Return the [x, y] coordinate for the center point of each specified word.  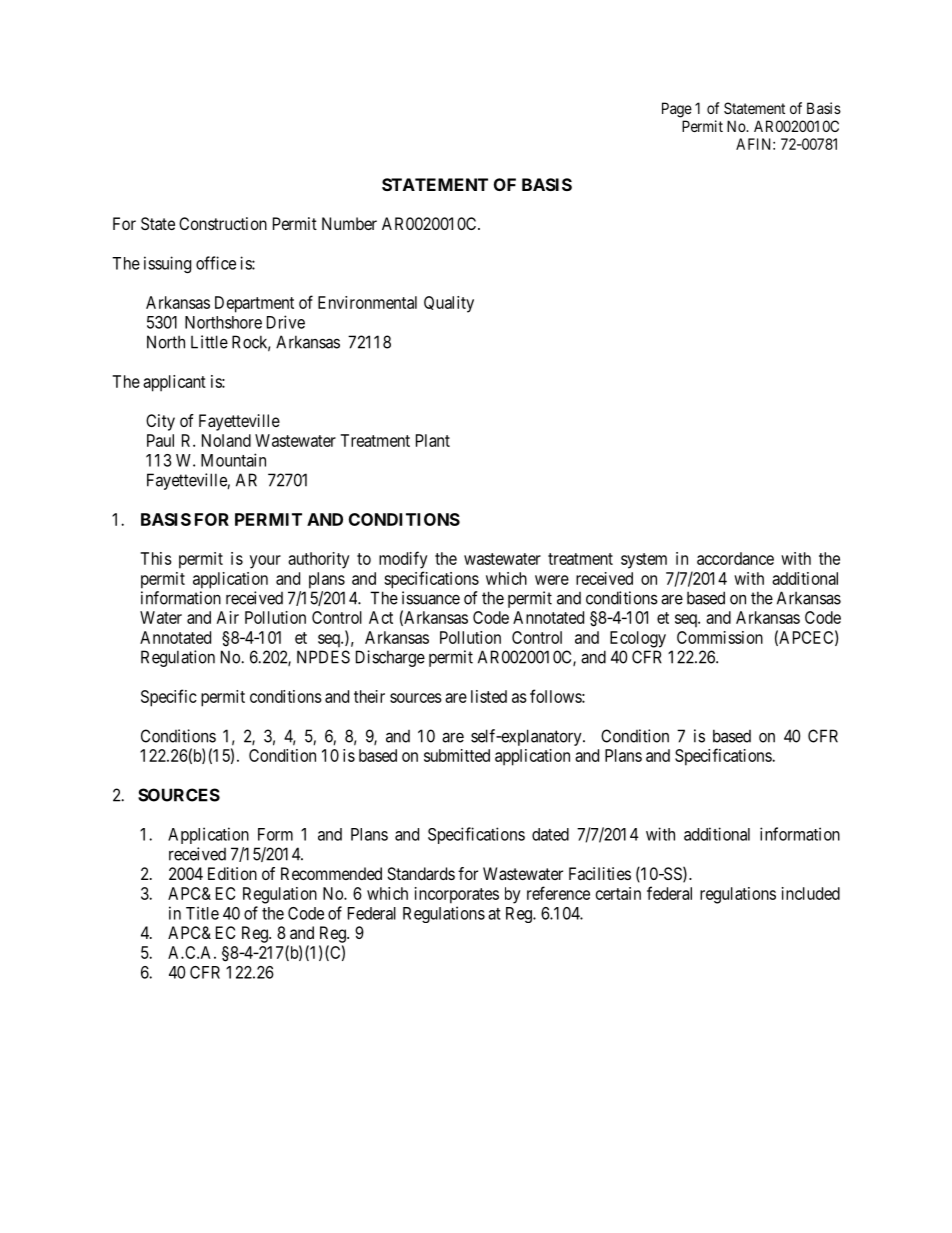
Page [677, 110]
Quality [449, 304]
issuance [431, 598]
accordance [735, 558]
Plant [433, 440]
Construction [223, 223]
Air [228, 617]
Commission [720, 637]
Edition [232, 873]
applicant [174, 383]
